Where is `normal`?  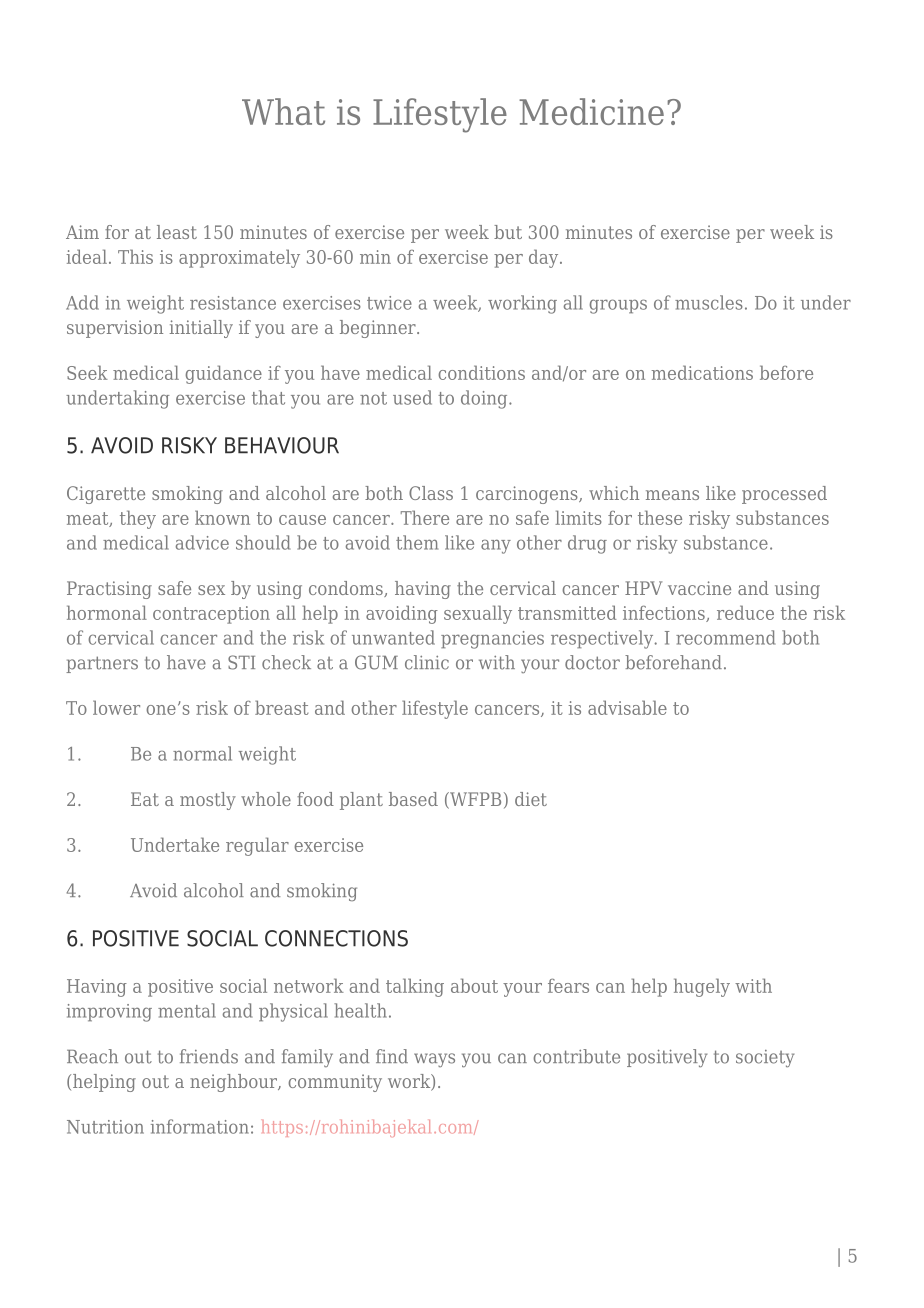
normal is located at coordinates (202, 753).
